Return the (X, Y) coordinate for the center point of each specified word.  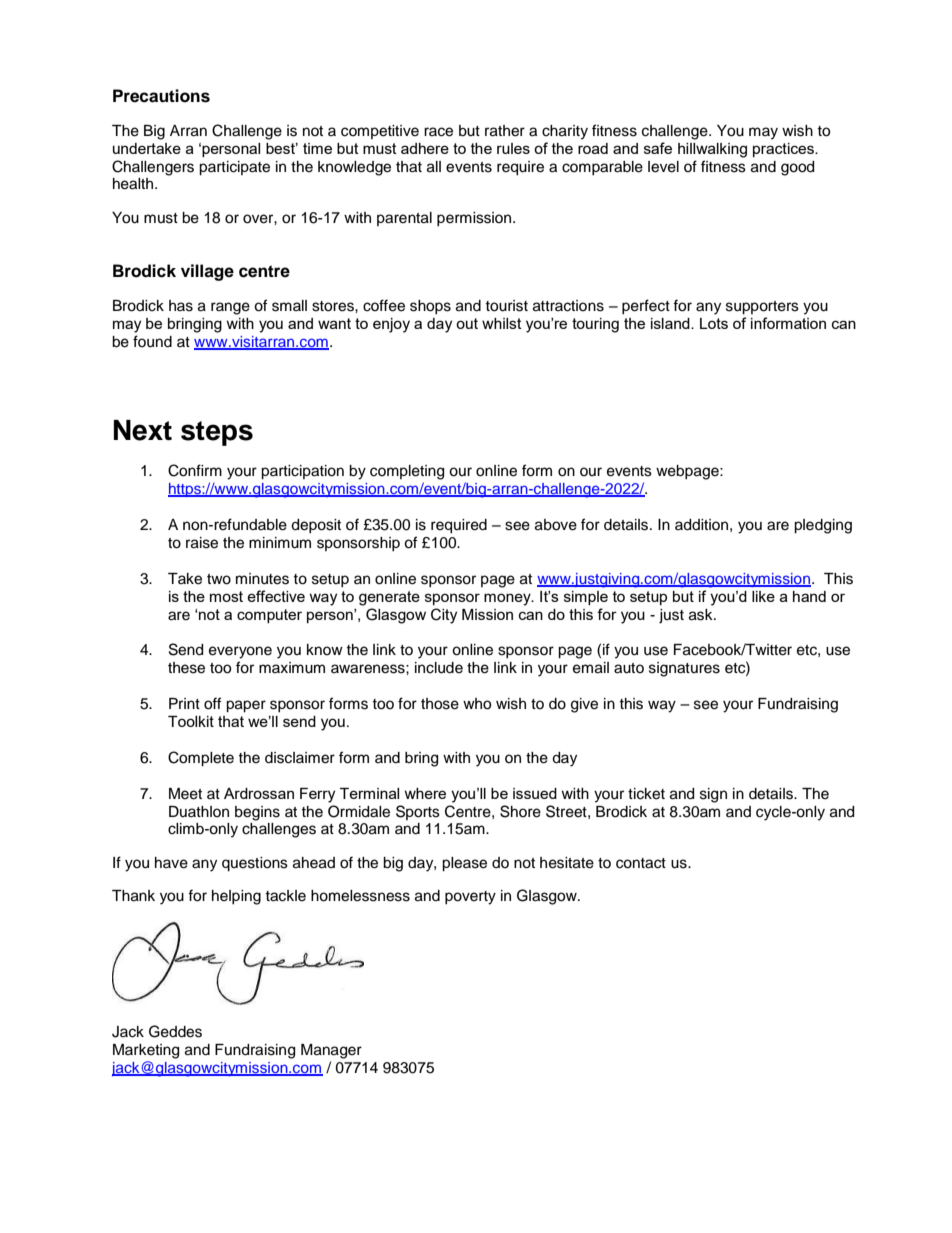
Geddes (175, 1031)
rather (505, 131)
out (467, 323)
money (508, 599)
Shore (520, 811)
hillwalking (712, 150)
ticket (646, 794)
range (230, 308)
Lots (714, 323)
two (219, 579)
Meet (185, 794)
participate (234, 168)
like (763, 596)
